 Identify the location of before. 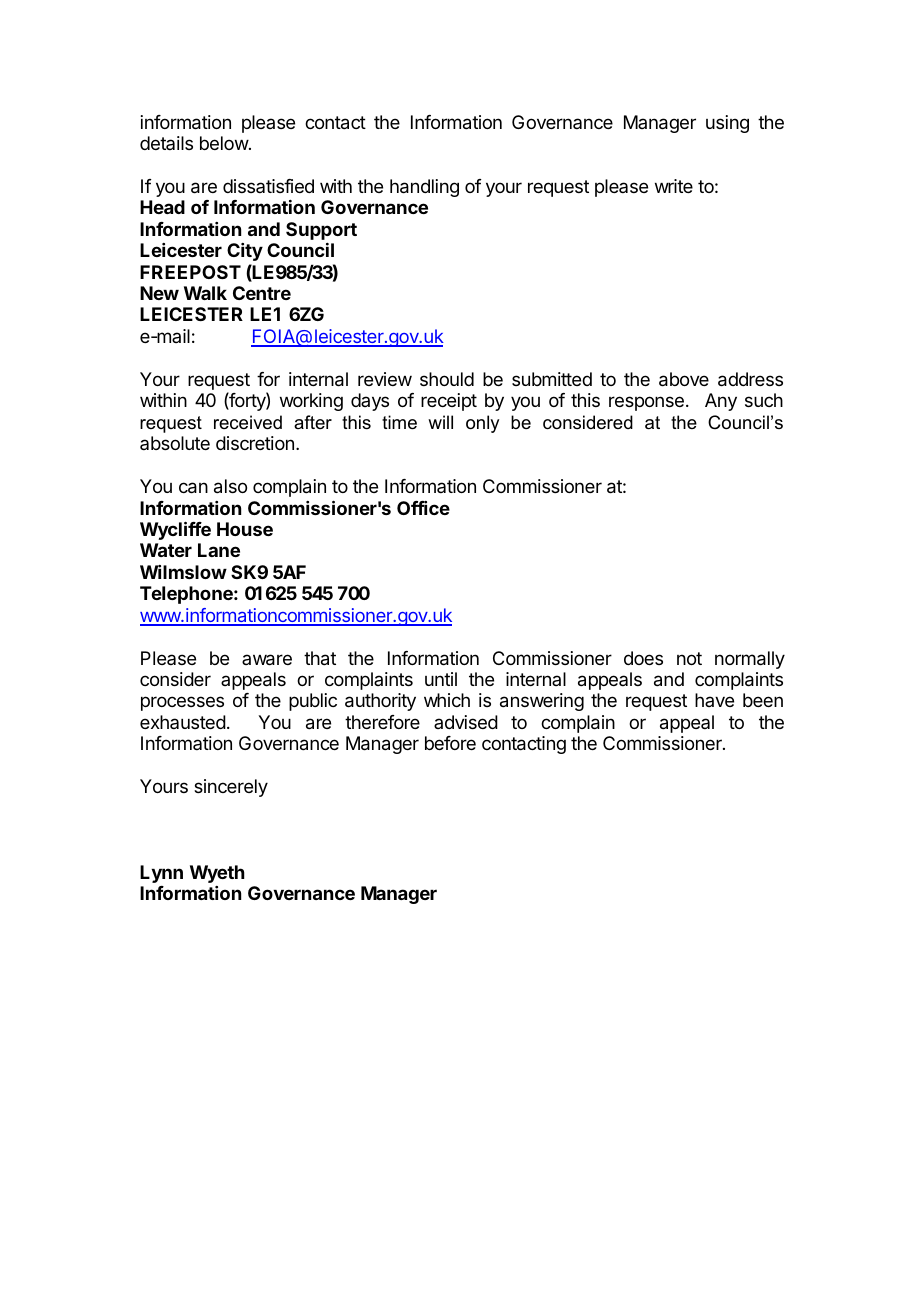
(450, 743).
